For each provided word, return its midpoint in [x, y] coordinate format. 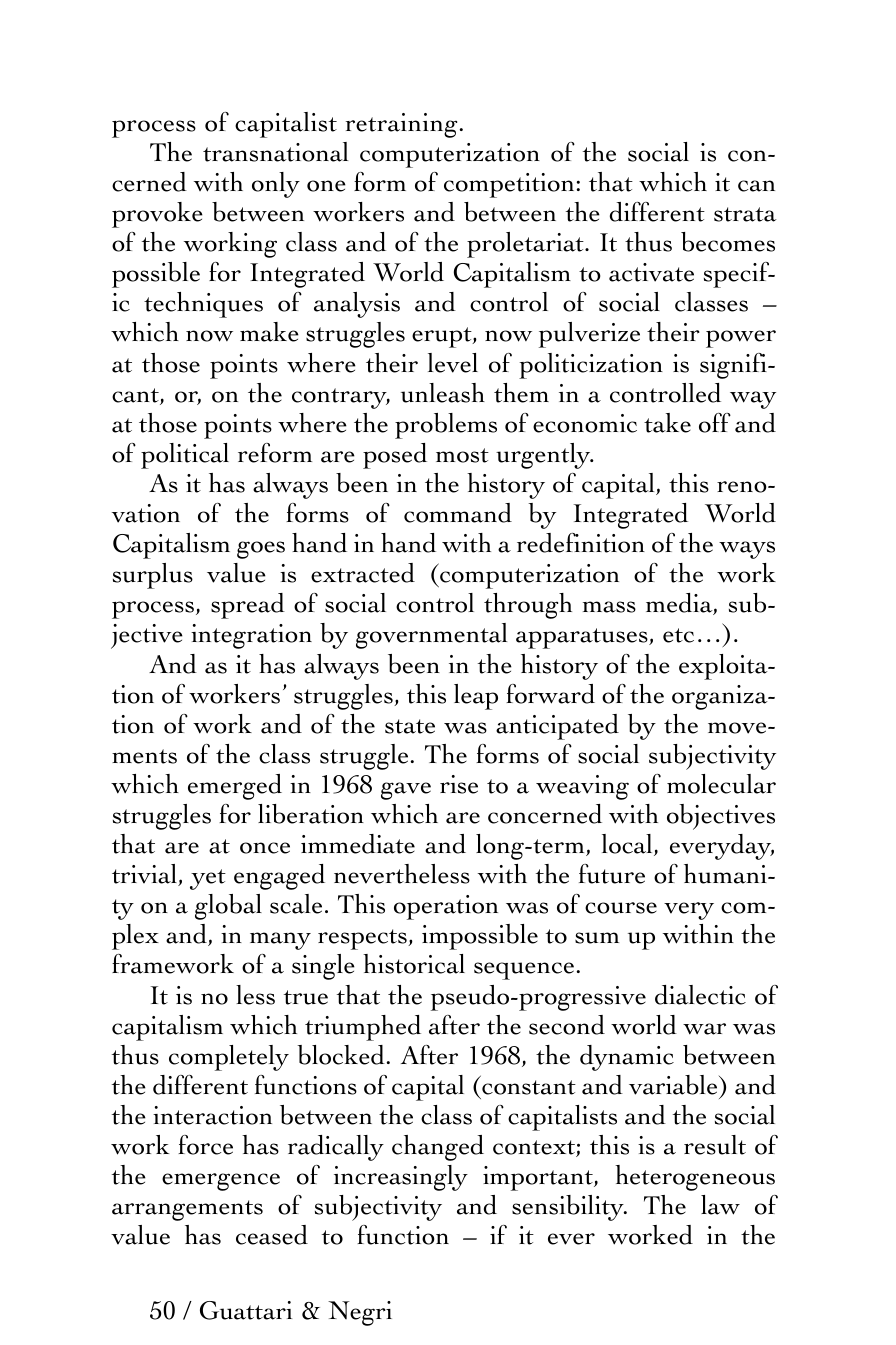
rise [459, 784]
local [628, 845]
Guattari [246, 1310]
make [269, 332]
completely [229, 1058]
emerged [235, 787]
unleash [443, 393]
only [276, 185]
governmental [431, 636]
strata [745, 214]
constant [529, 1087]
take [667, 423]
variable [674, 1085]
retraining [401, 125]
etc [678, 635]
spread [248, 606]
